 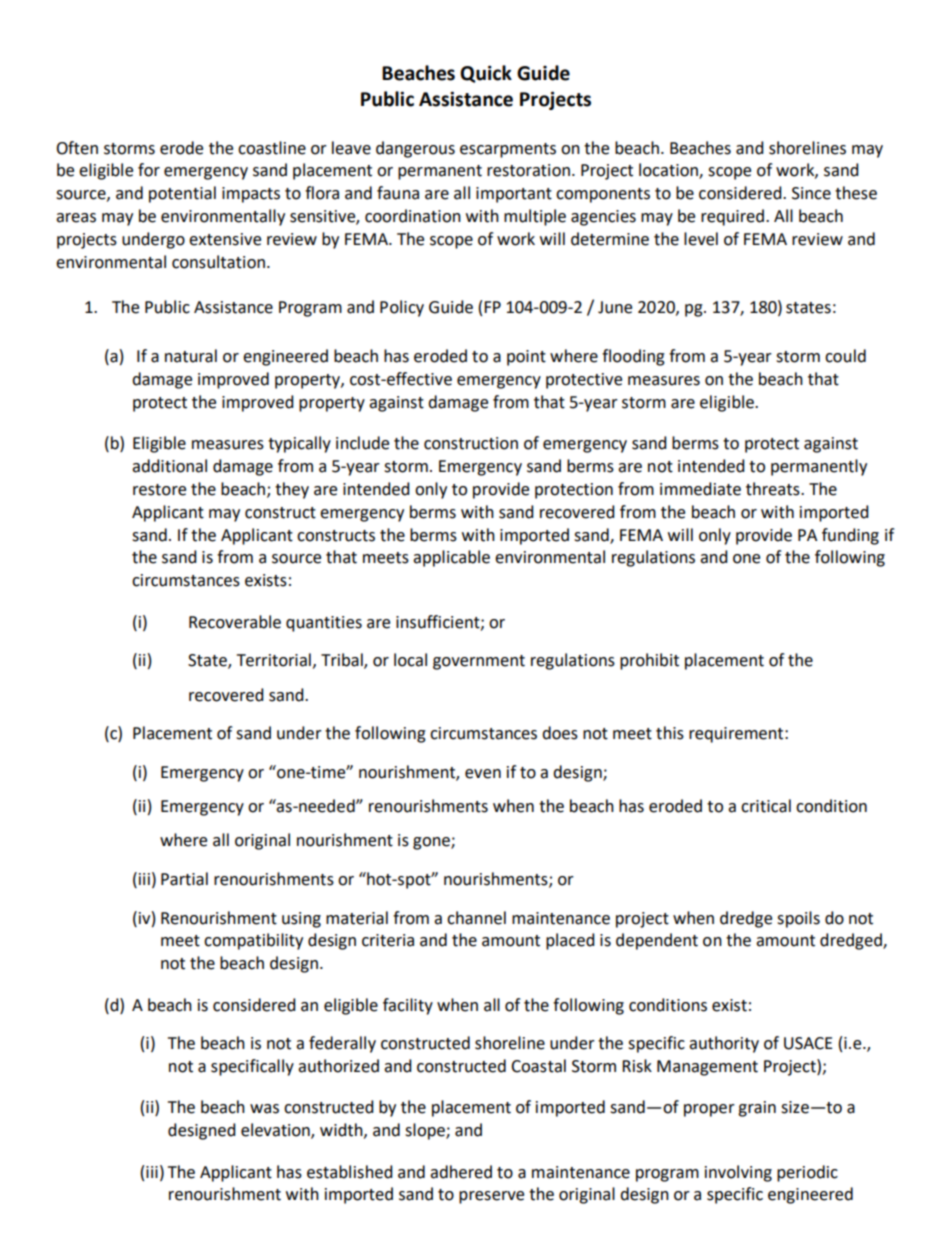 What do you see at coordinates (649, 661) in the screenshot?
I see `prohibit` at bounding box center [649, 661].
